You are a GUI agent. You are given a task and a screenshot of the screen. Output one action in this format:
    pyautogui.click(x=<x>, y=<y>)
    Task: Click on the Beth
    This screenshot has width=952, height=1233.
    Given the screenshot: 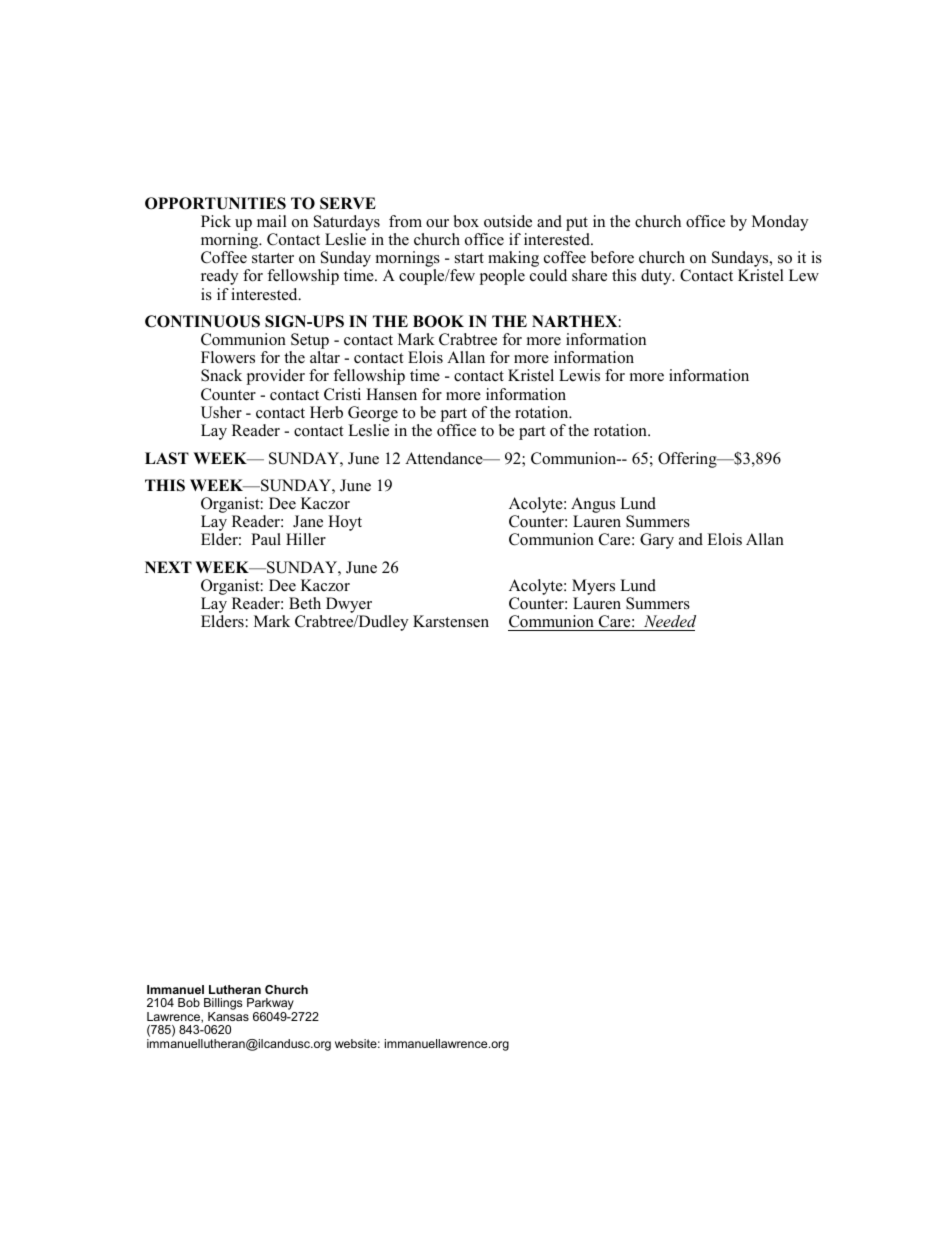 What is the action you would take?
    pyautogui.click(x=305, y=603)
